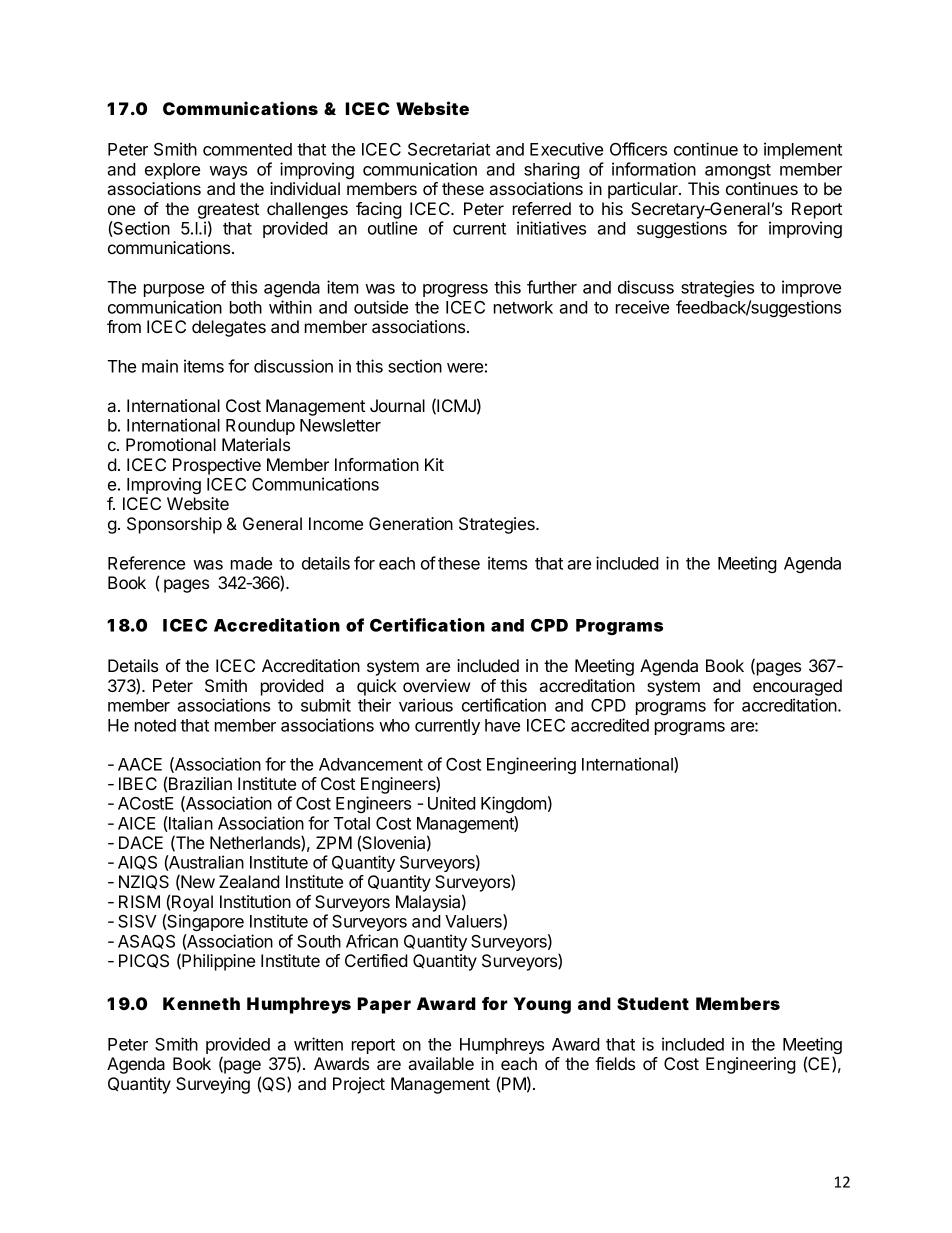 The height and width of the document is (1233, 952). What do you see at coordinates (200, 783) in the document?
I see `Brazilian` at bounding box center [200, 783].
